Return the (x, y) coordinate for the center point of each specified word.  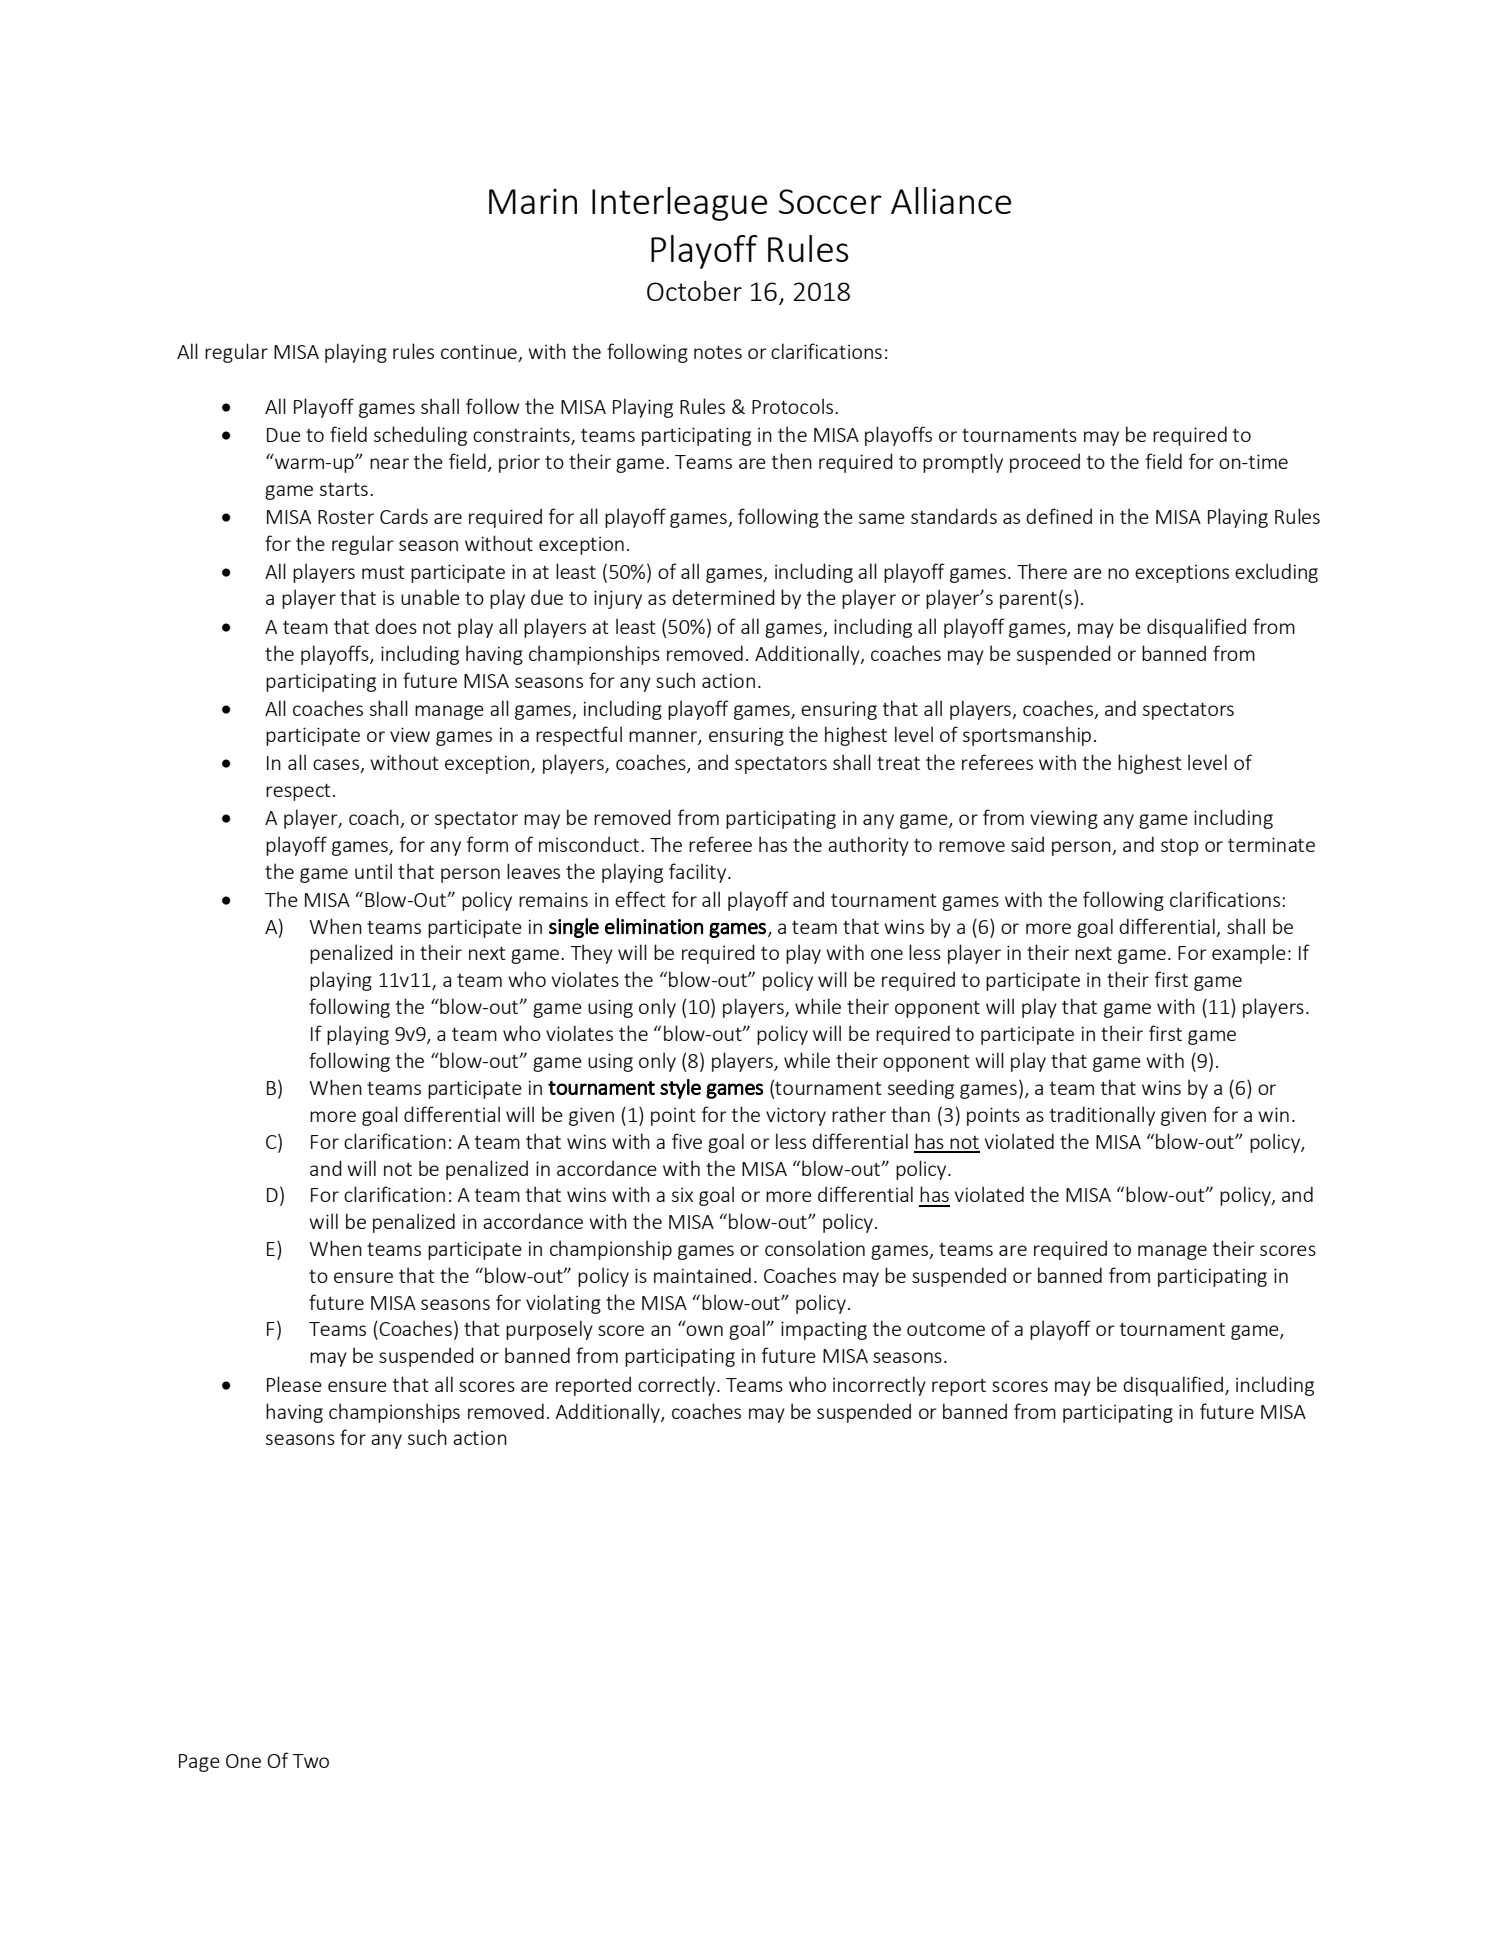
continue (480, 353)
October (694, 291)
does (396, 626)
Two (310, 1761)
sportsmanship (1027, 736)
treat (898, 763)
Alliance (951, 200)
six (682, 1194)
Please (294, 1384)
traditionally (1102, 1116)
